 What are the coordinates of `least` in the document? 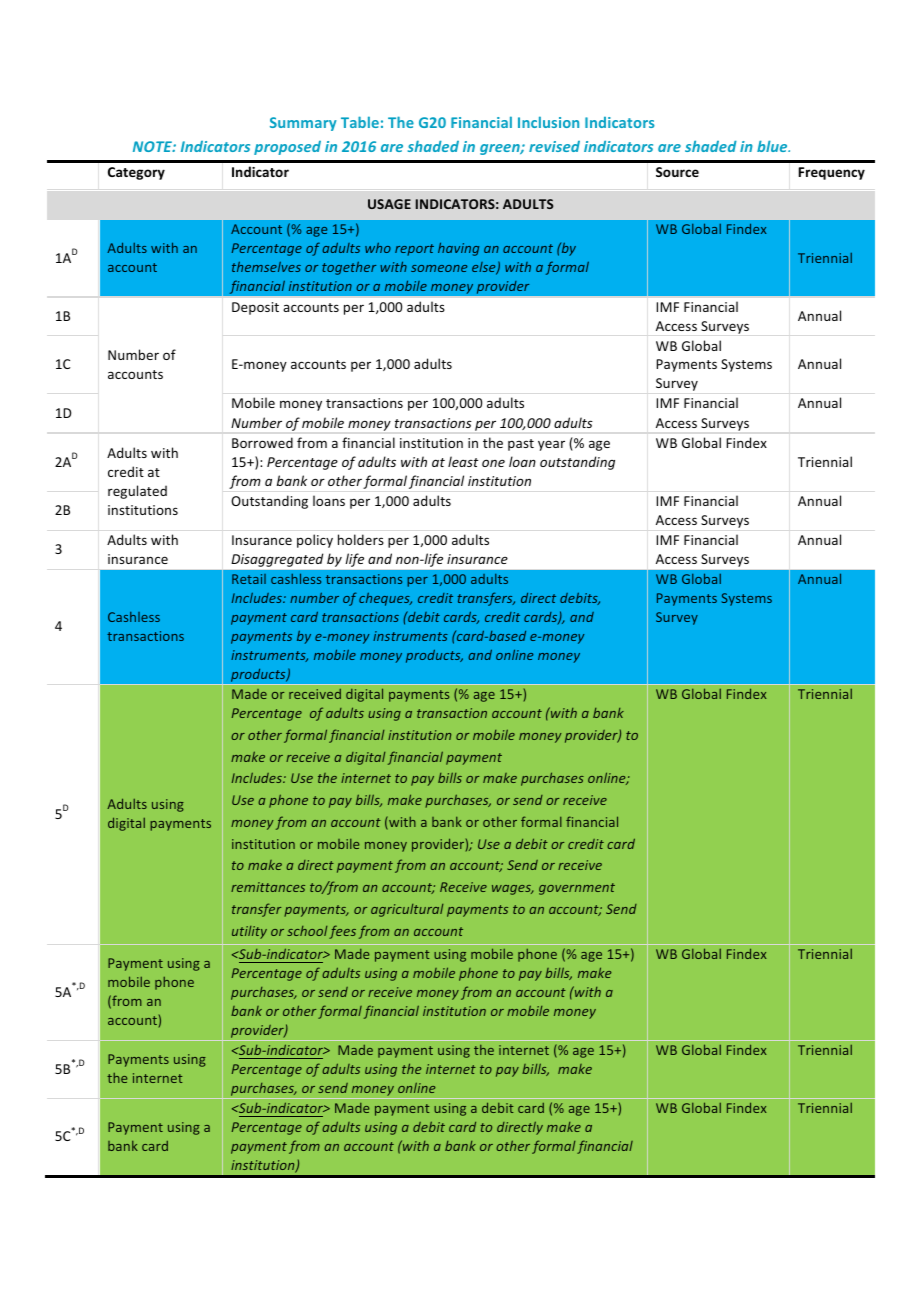 It's located at (463, 461).
